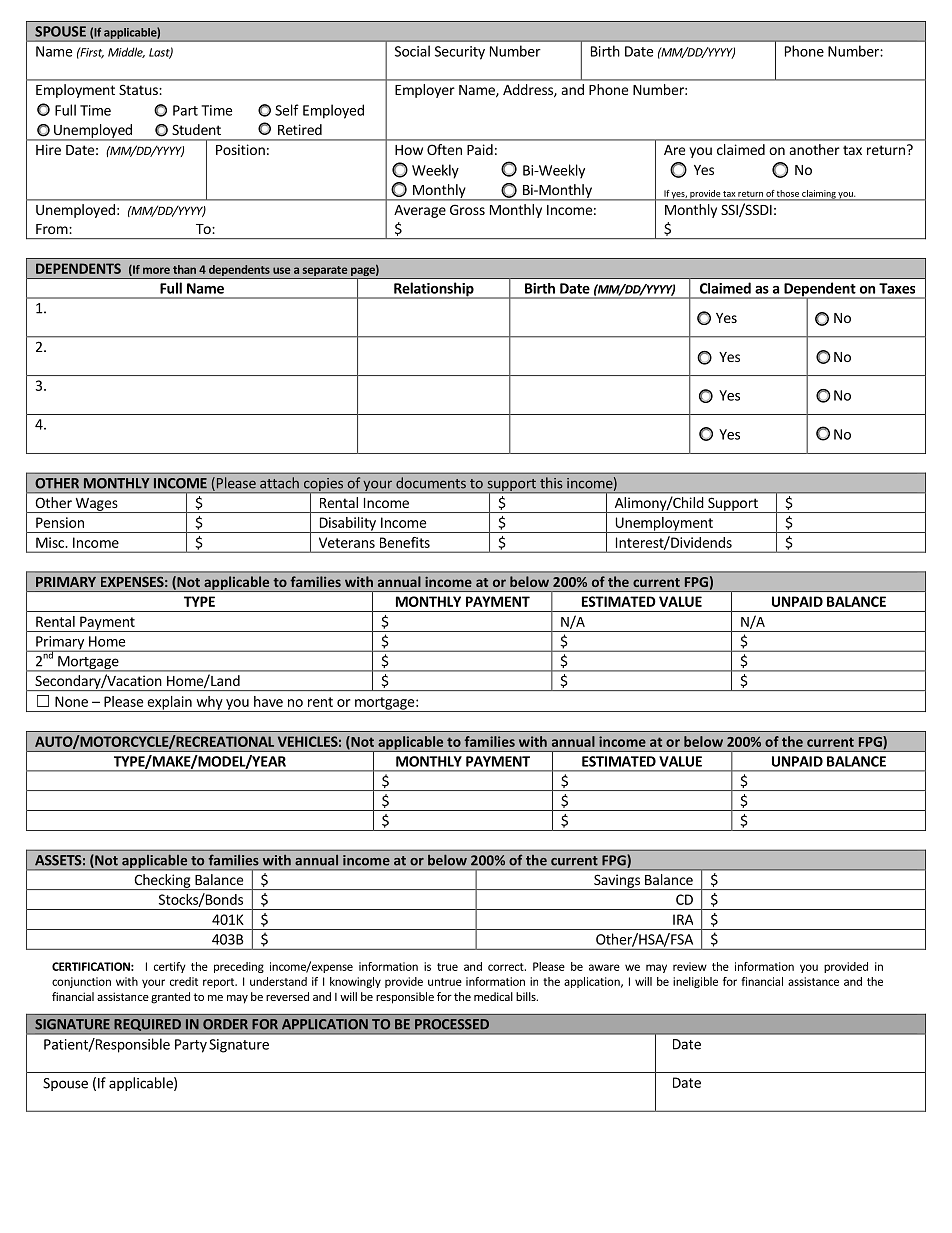  What do you see at coordinates (139, 89) in the page?
I see `Status` at bounding box center [139, 89].
